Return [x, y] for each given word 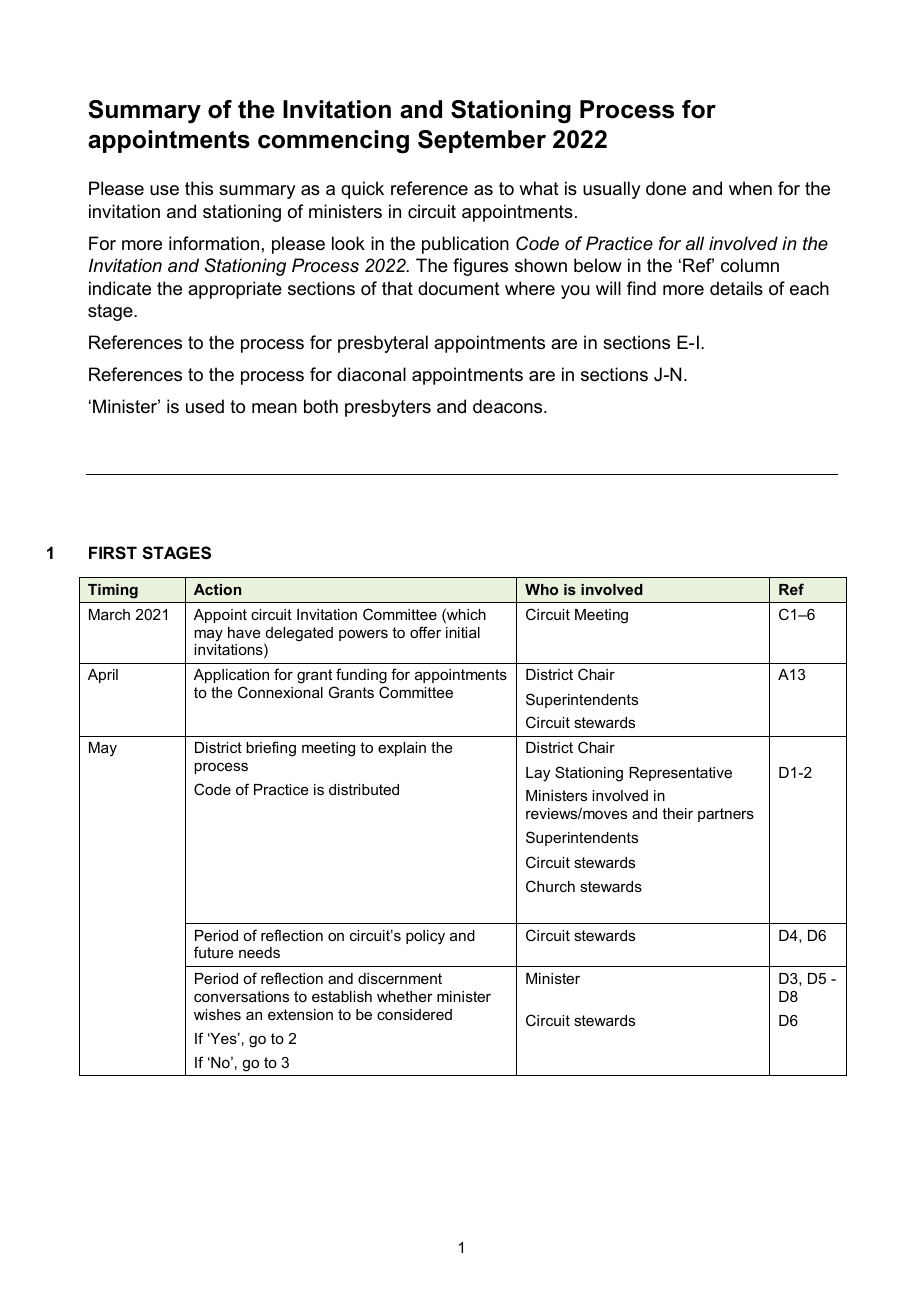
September [482, 141]
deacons [509, 406]
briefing [271, 749]
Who [541, 589]
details [736, 288]
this [199, 188]
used [205, 406]
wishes [217, 1014]
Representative [680, 774]
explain [402, 749]
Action [217, 589]
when [750, 188]
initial [463, 632]
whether [405, 996]
